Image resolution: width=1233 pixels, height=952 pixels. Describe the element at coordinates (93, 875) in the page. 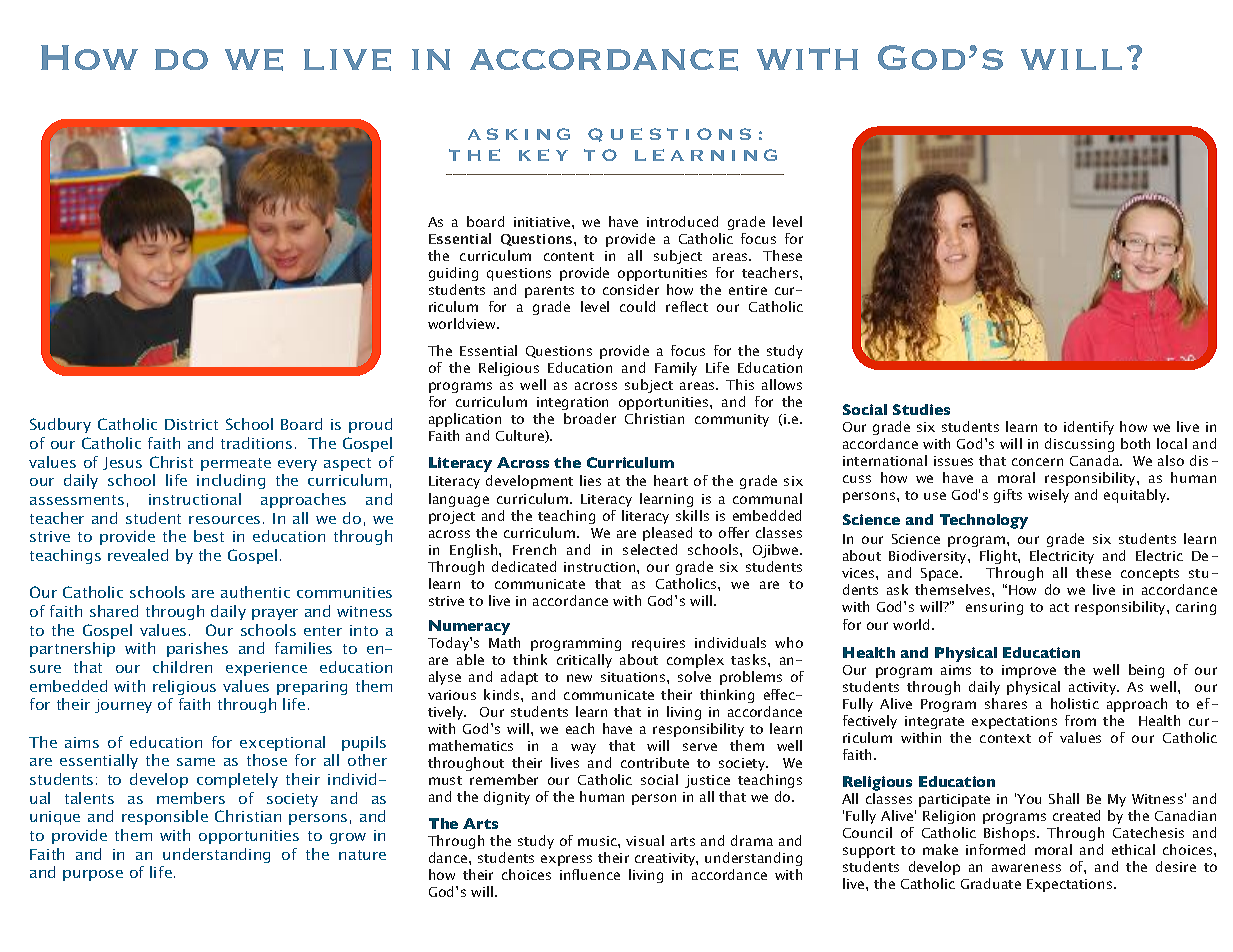

I see `purpose` at that location.
